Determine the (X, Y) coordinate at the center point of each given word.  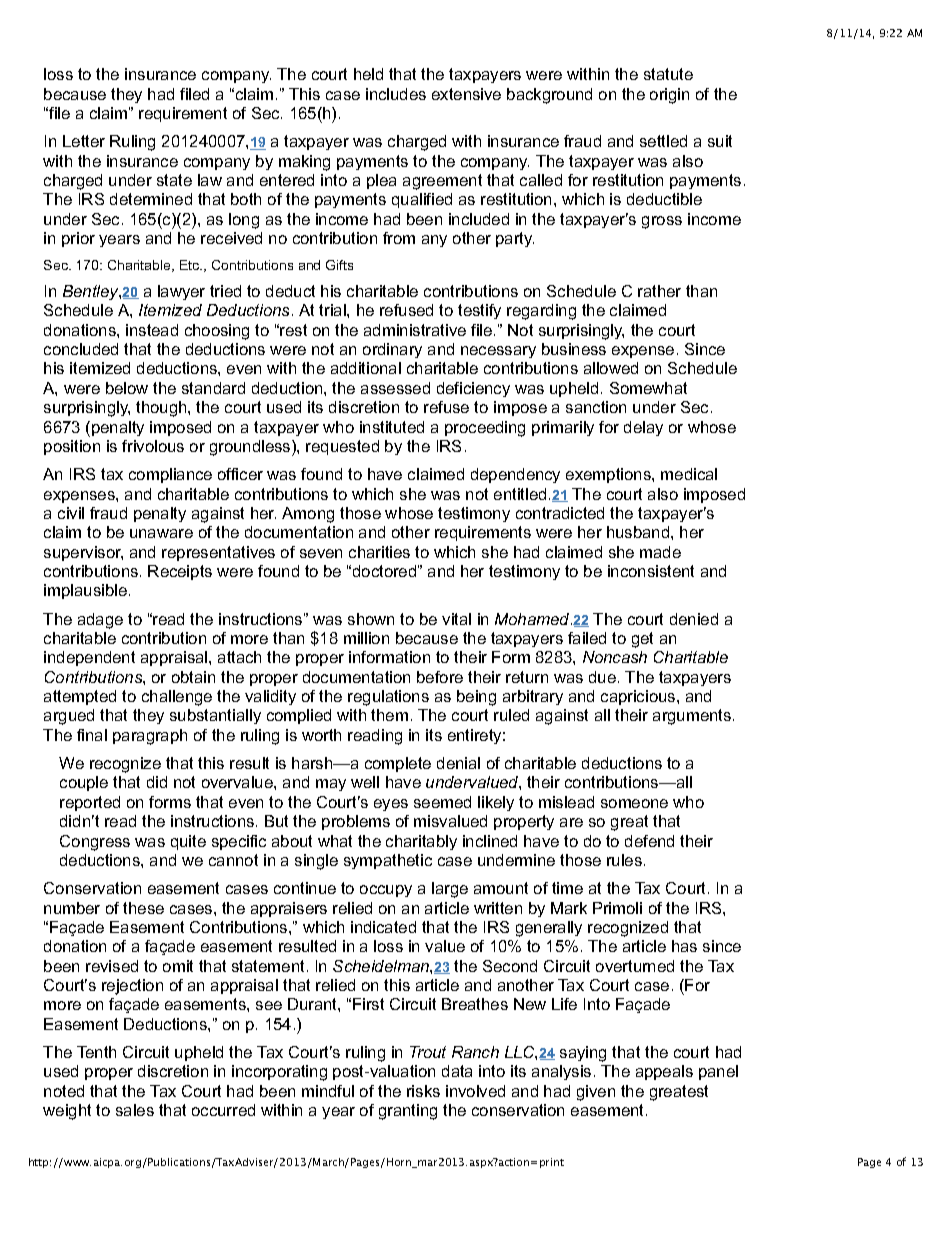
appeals (664, 1072)
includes (396, 94)
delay (643, 428)
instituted (392, 427)
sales (135, 1110)
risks (423, 1091)
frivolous (153, 446)
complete (398, 764)
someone (634, 803)
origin (669, 96)
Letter (84, 141)
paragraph (150, 737)
